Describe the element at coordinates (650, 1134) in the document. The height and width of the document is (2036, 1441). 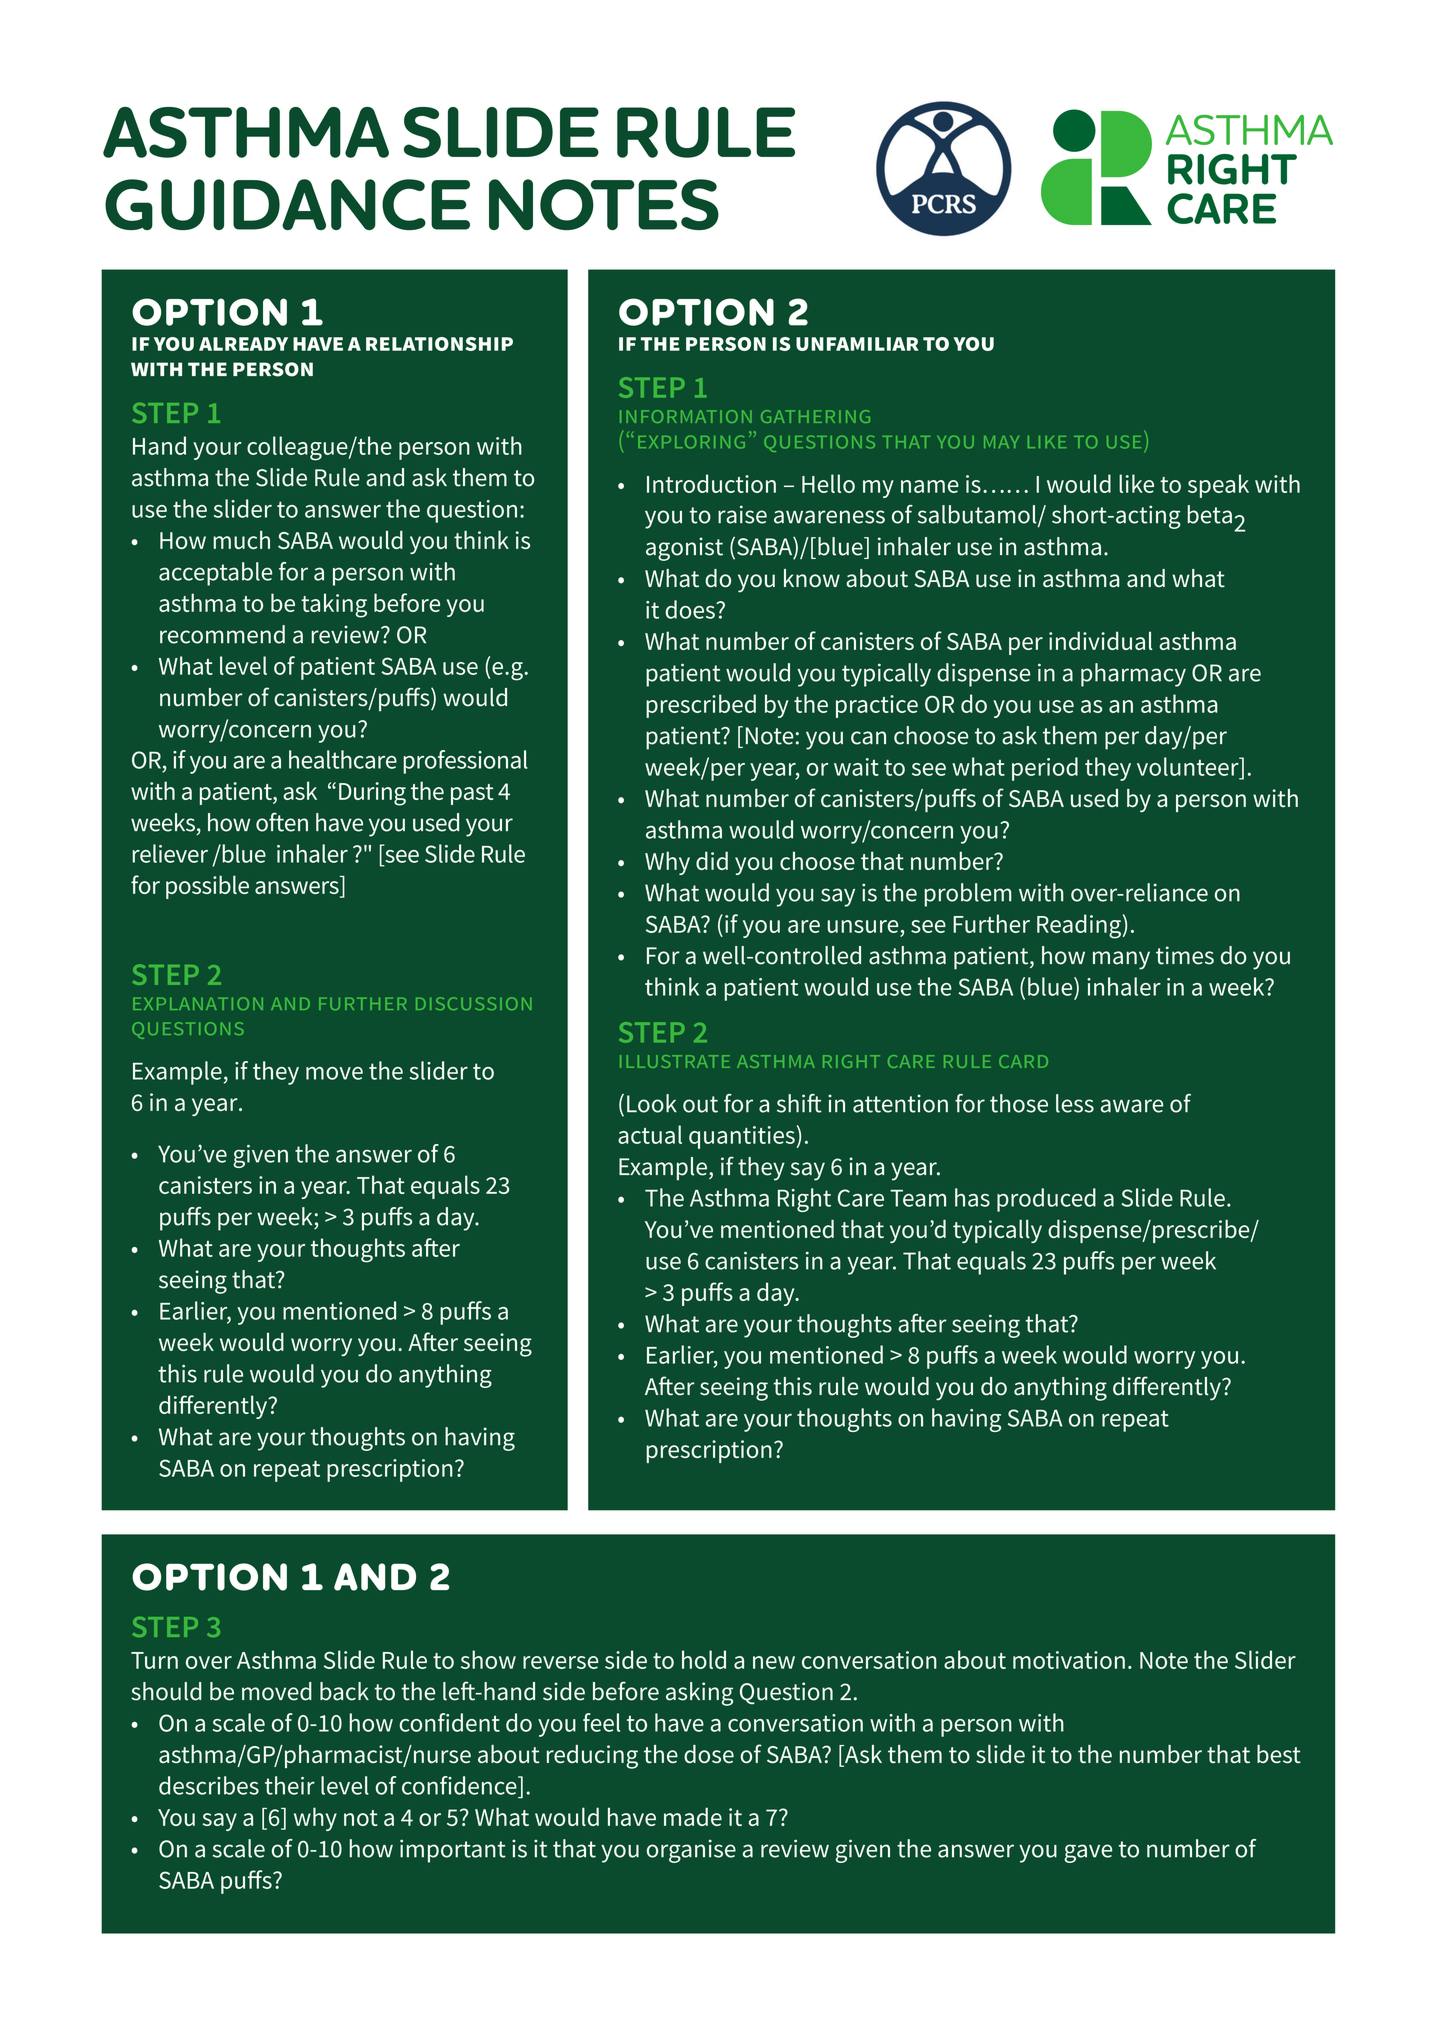
I see `actual` at that location.
